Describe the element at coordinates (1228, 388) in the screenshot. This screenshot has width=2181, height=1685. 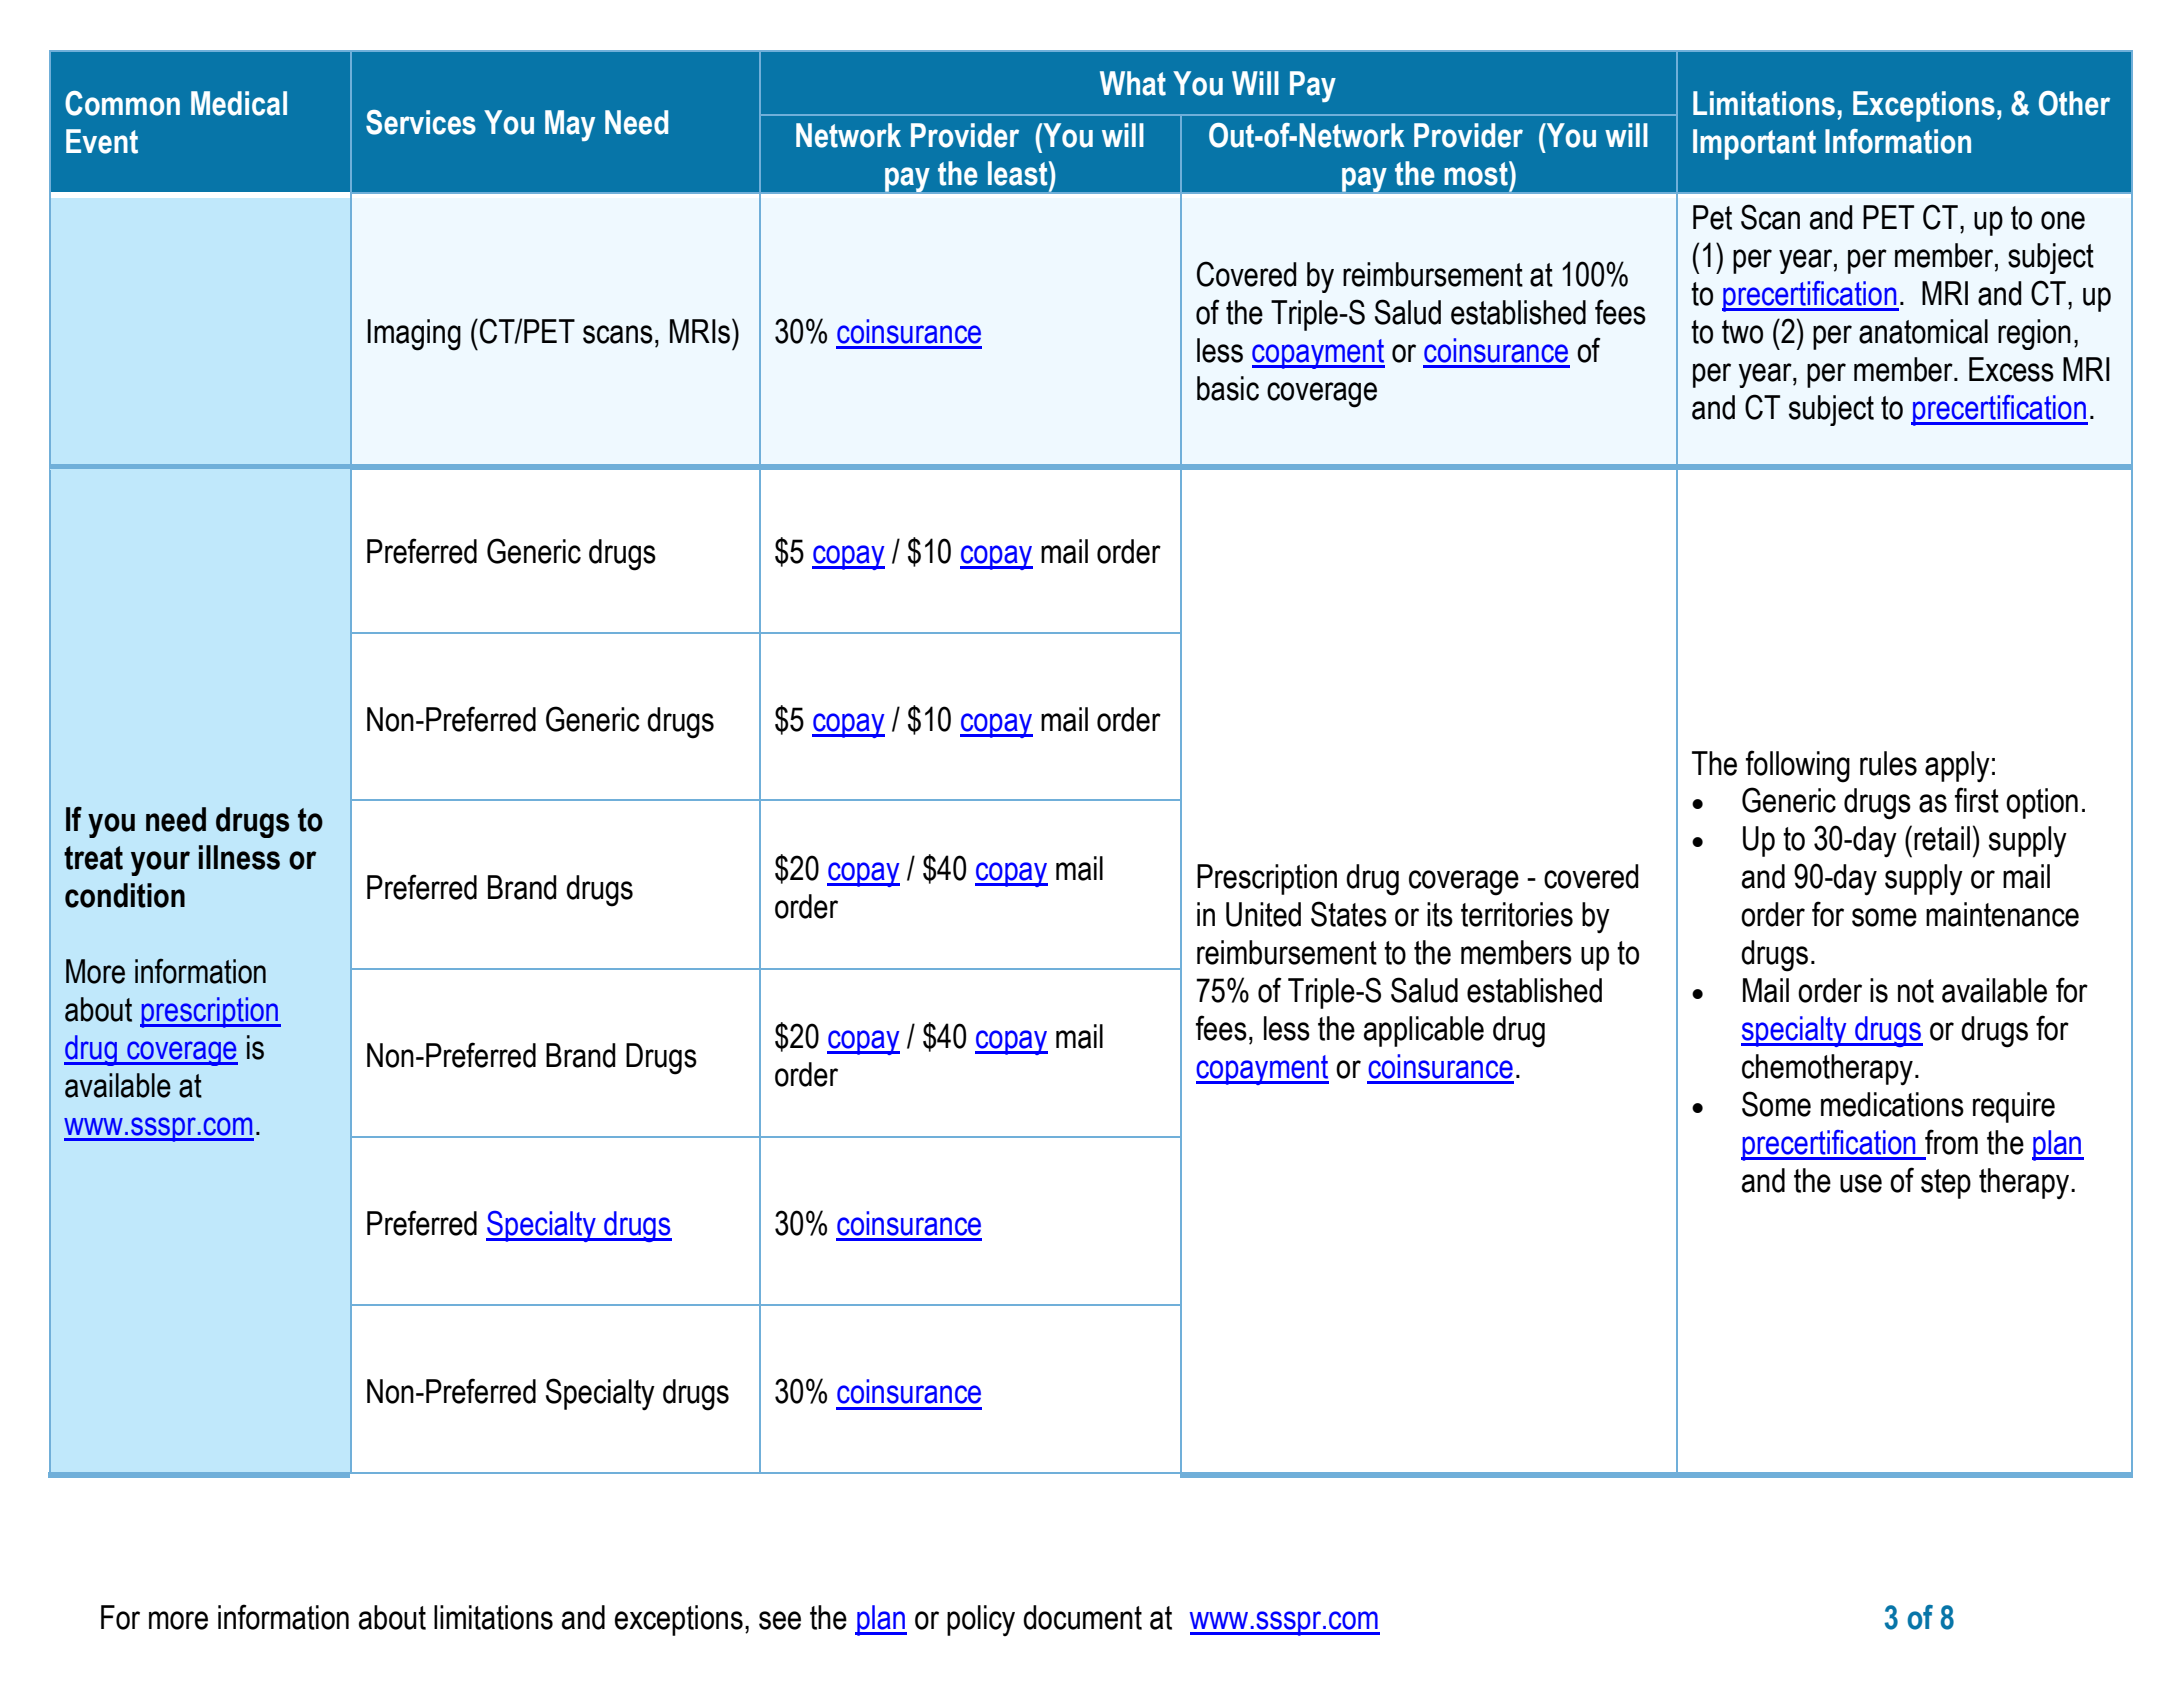
I see `basic` at that location.
